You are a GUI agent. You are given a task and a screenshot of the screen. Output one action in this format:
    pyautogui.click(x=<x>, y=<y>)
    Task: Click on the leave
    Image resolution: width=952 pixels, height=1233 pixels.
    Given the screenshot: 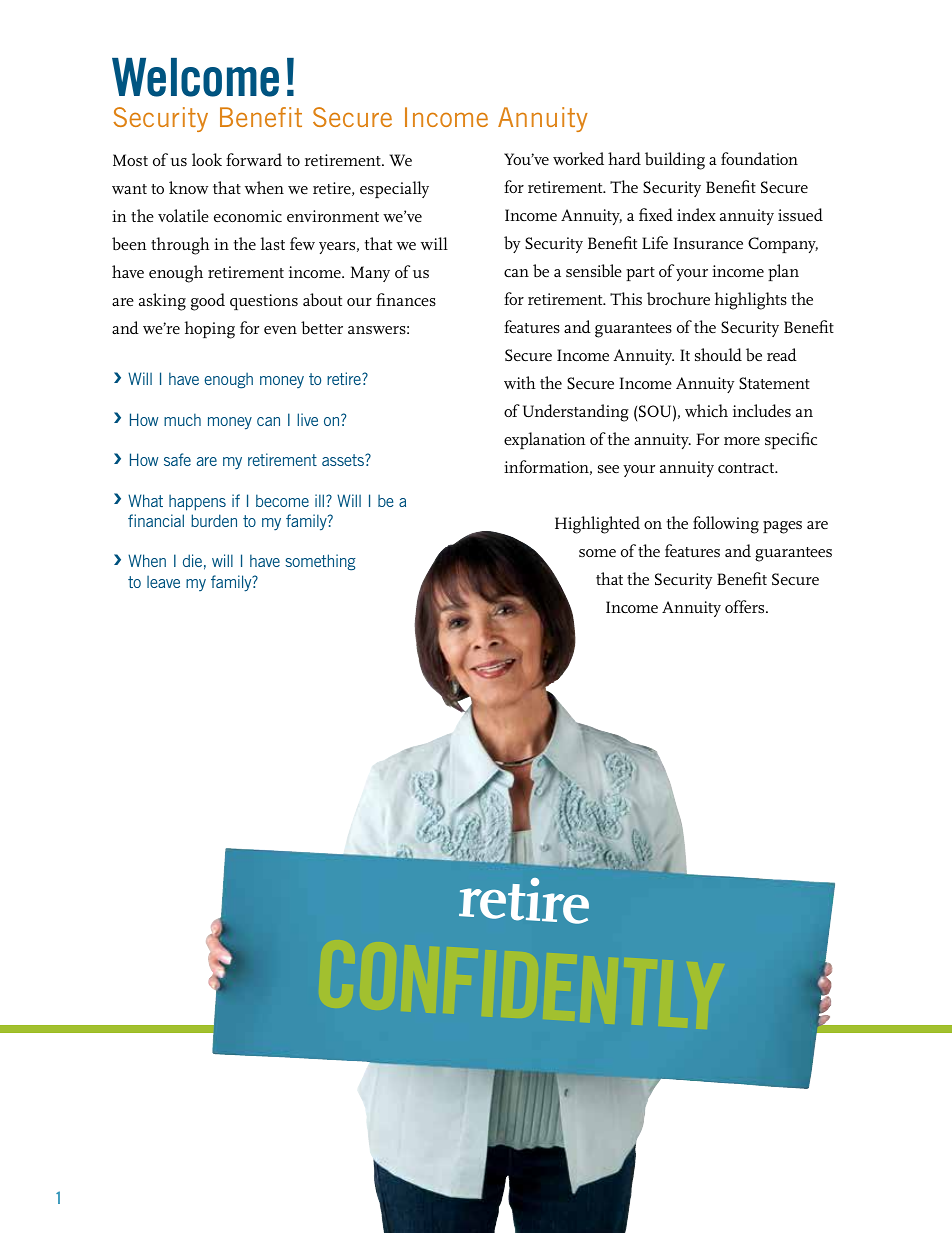 What is the action you would take?
    pyautogui.click(x=163, y=582)
